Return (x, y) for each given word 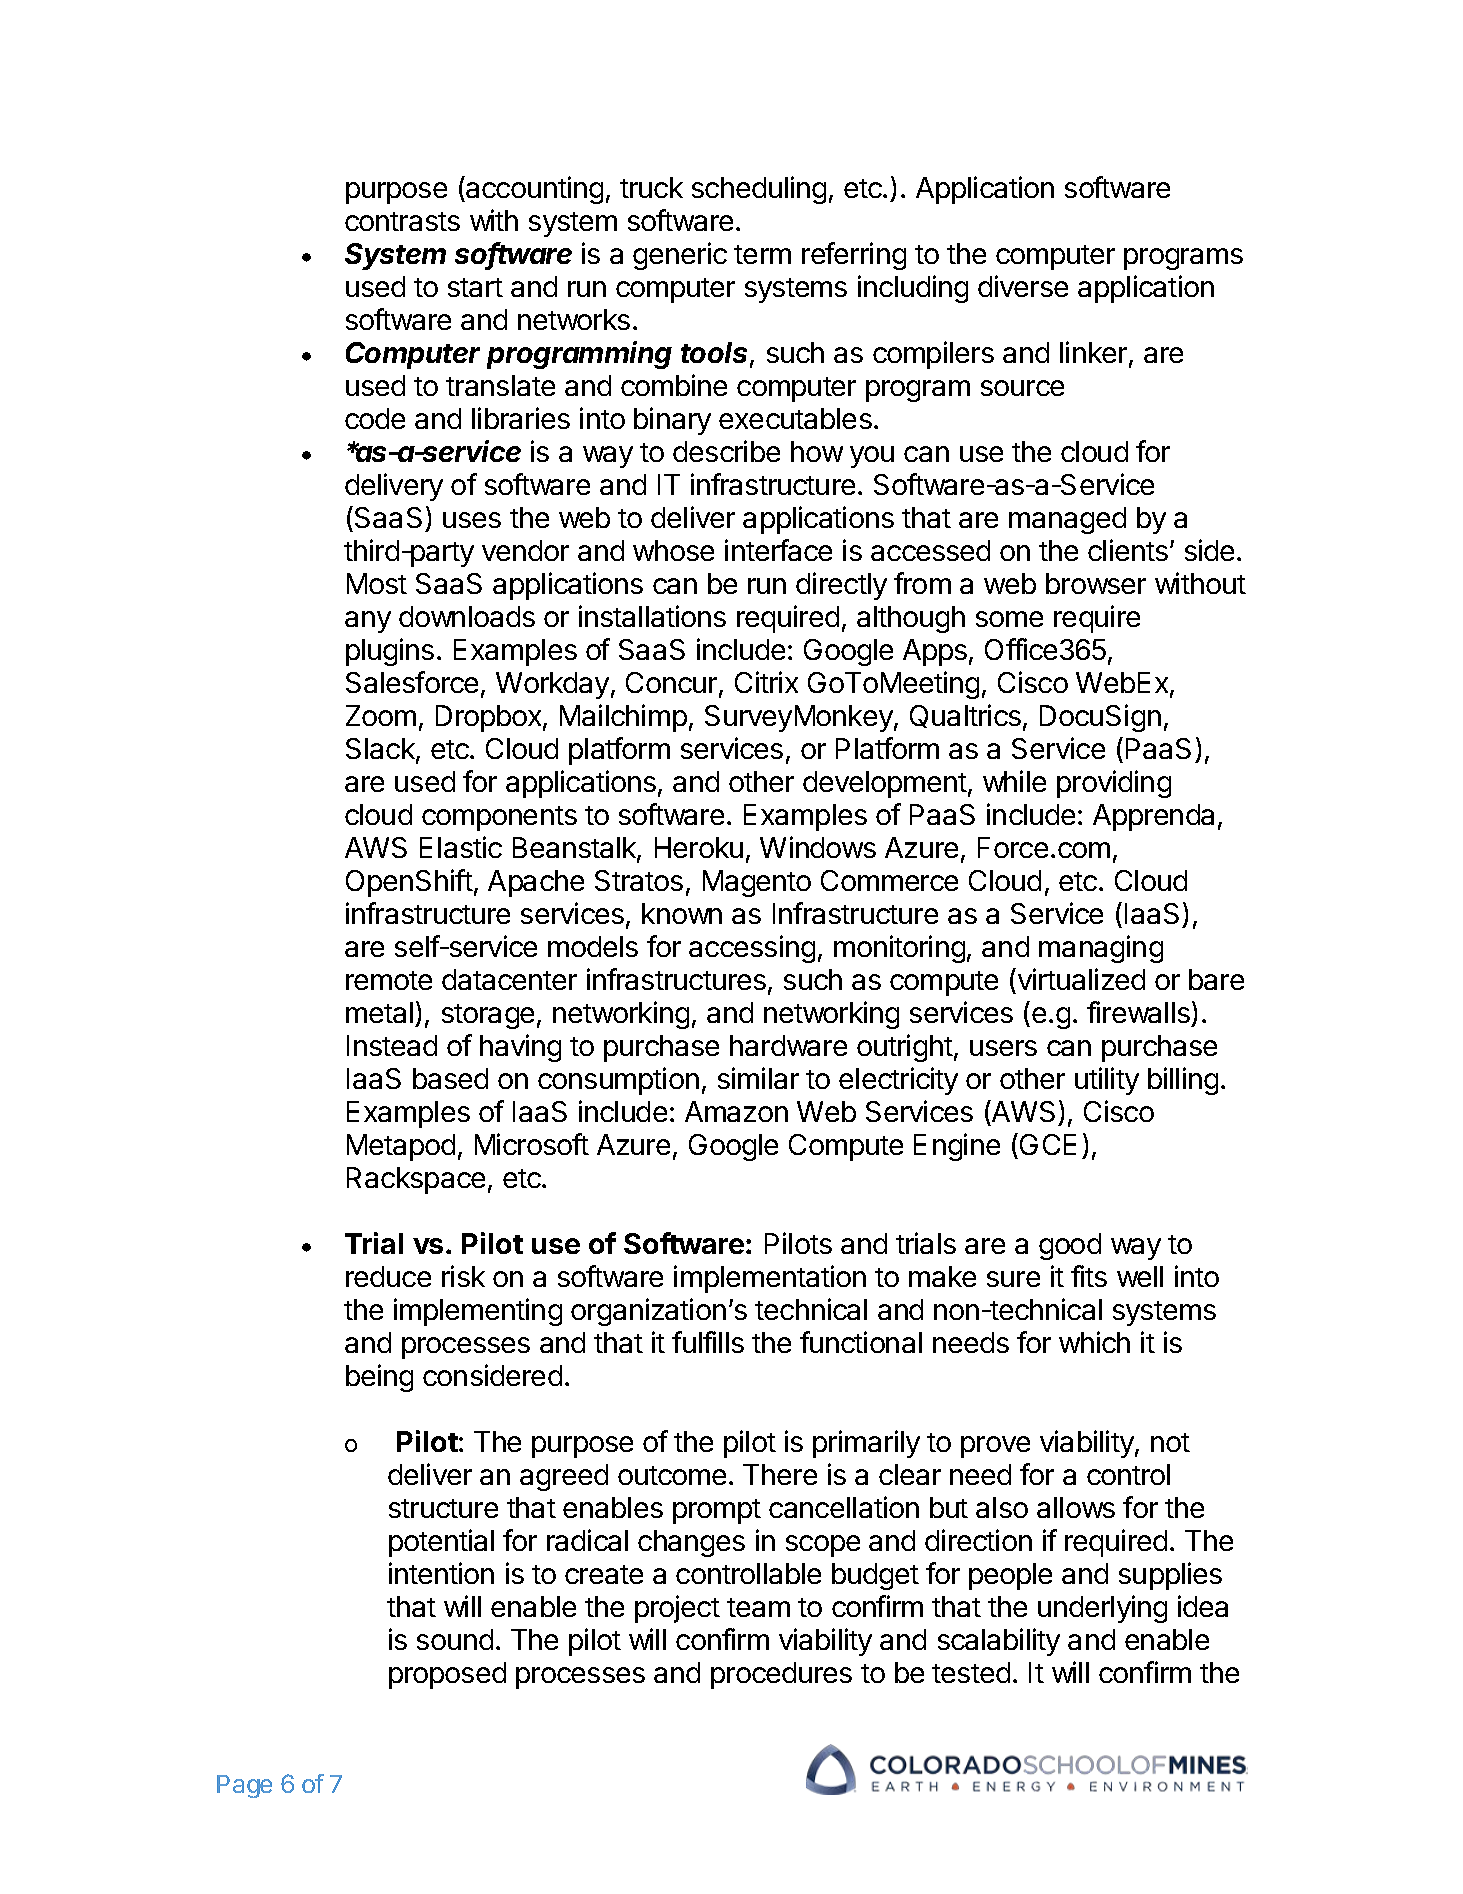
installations (652, 616)
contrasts (402, 221)
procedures (781, 1675)
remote (389, 980)
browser (1096, 583)
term (762, 254)
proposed (447, 1675)
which (1094, 1342)
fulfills (708, 1342)
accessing (752, 949)
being (379, 1378)
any (368, 622)
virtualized (1080, 981)
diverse (1023, 286)
